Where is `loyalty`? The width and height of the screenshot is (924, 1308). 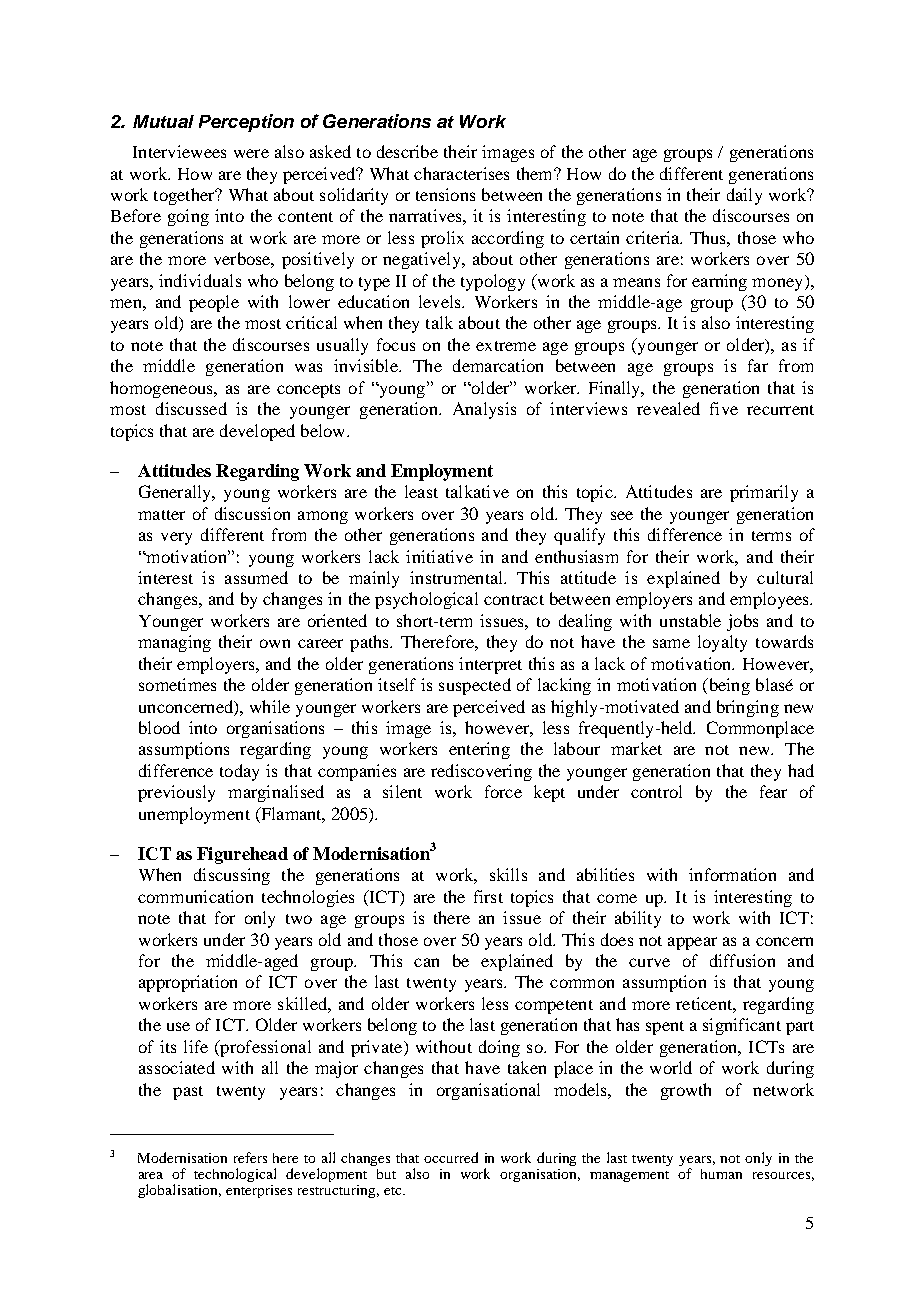 loyalty is located at coordinates (722, 643).
